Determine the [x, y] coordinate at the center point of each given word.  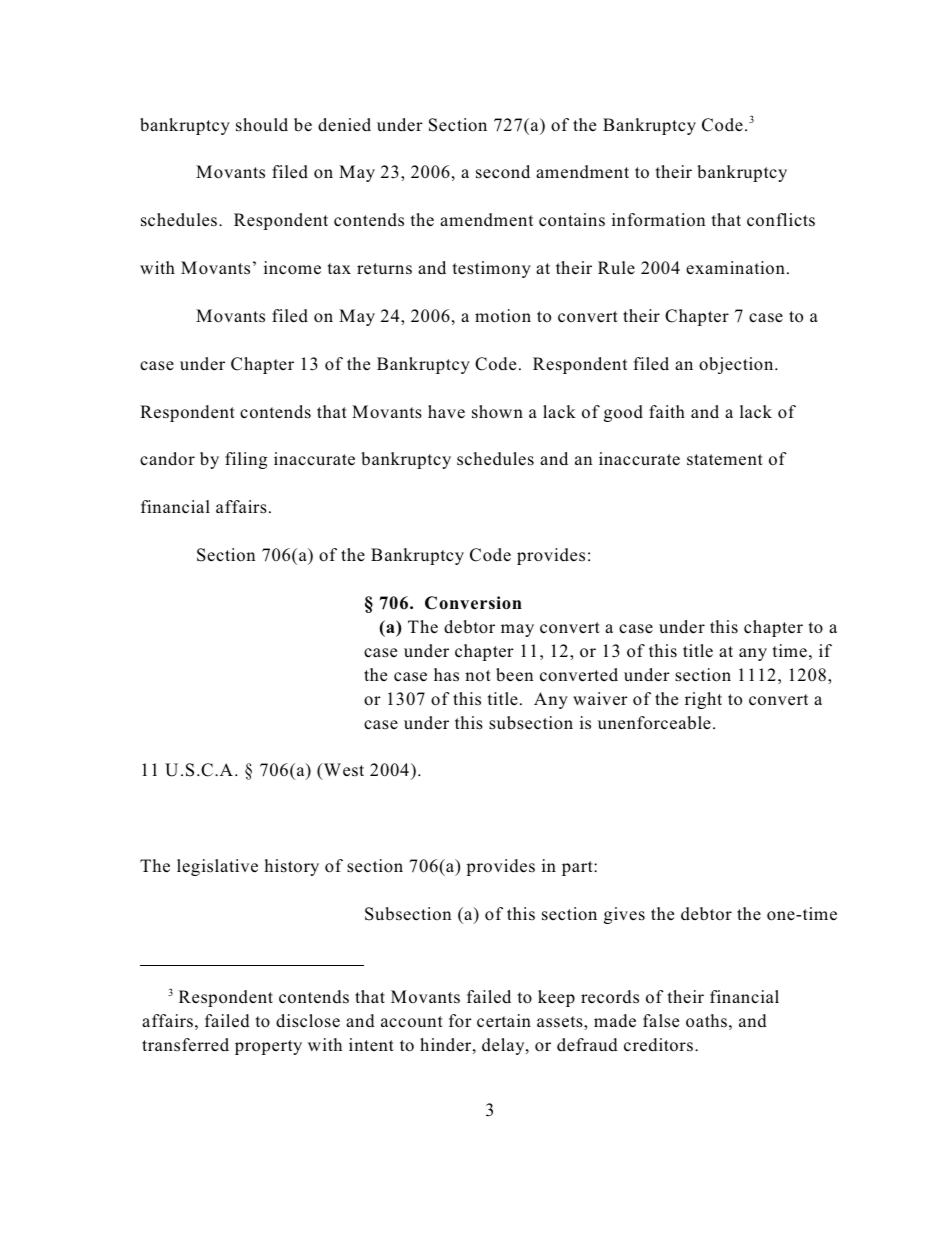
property [268, 1047]
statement [725, 460]
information [658, 220]
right [703, 700]
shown [497, 412]
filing [246, 460]
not [478, 675]
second [503, 172]
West [343, 771]
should [262, 125]
